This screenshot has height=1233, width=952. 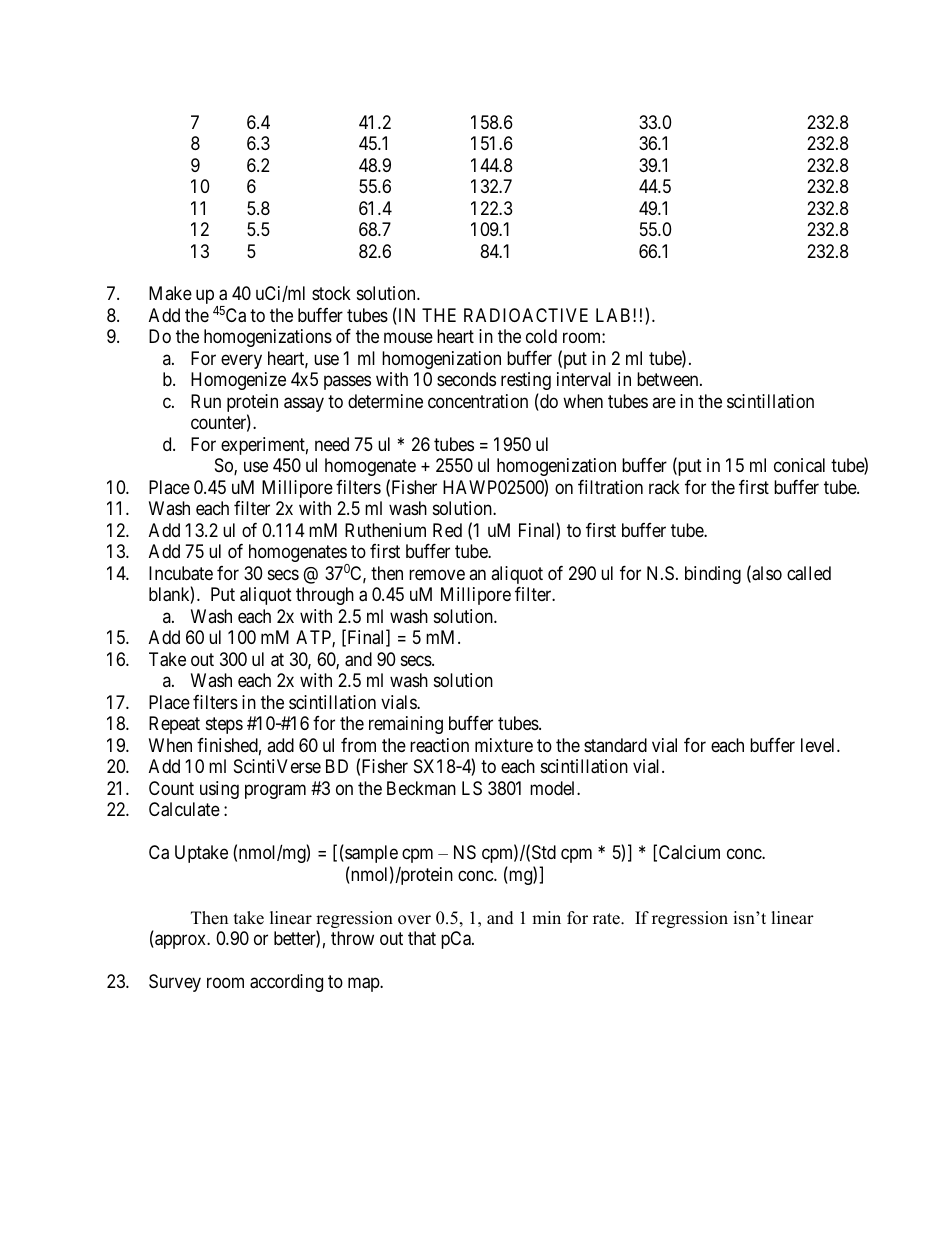 I want to click on Incubate, so click(x=181, y=573).
